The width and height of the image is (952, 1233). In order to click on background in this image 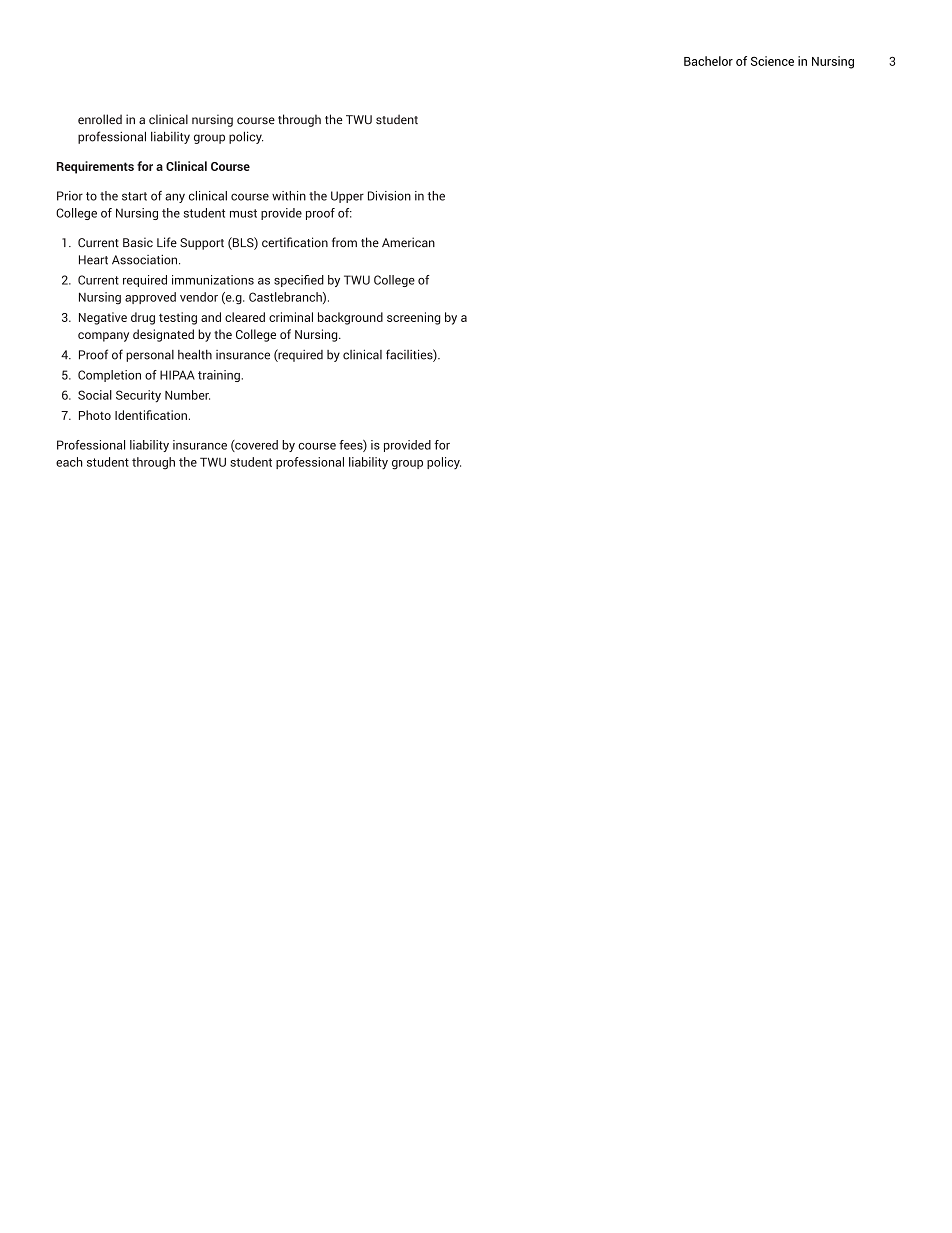, I will do `click(350, 318)`.
